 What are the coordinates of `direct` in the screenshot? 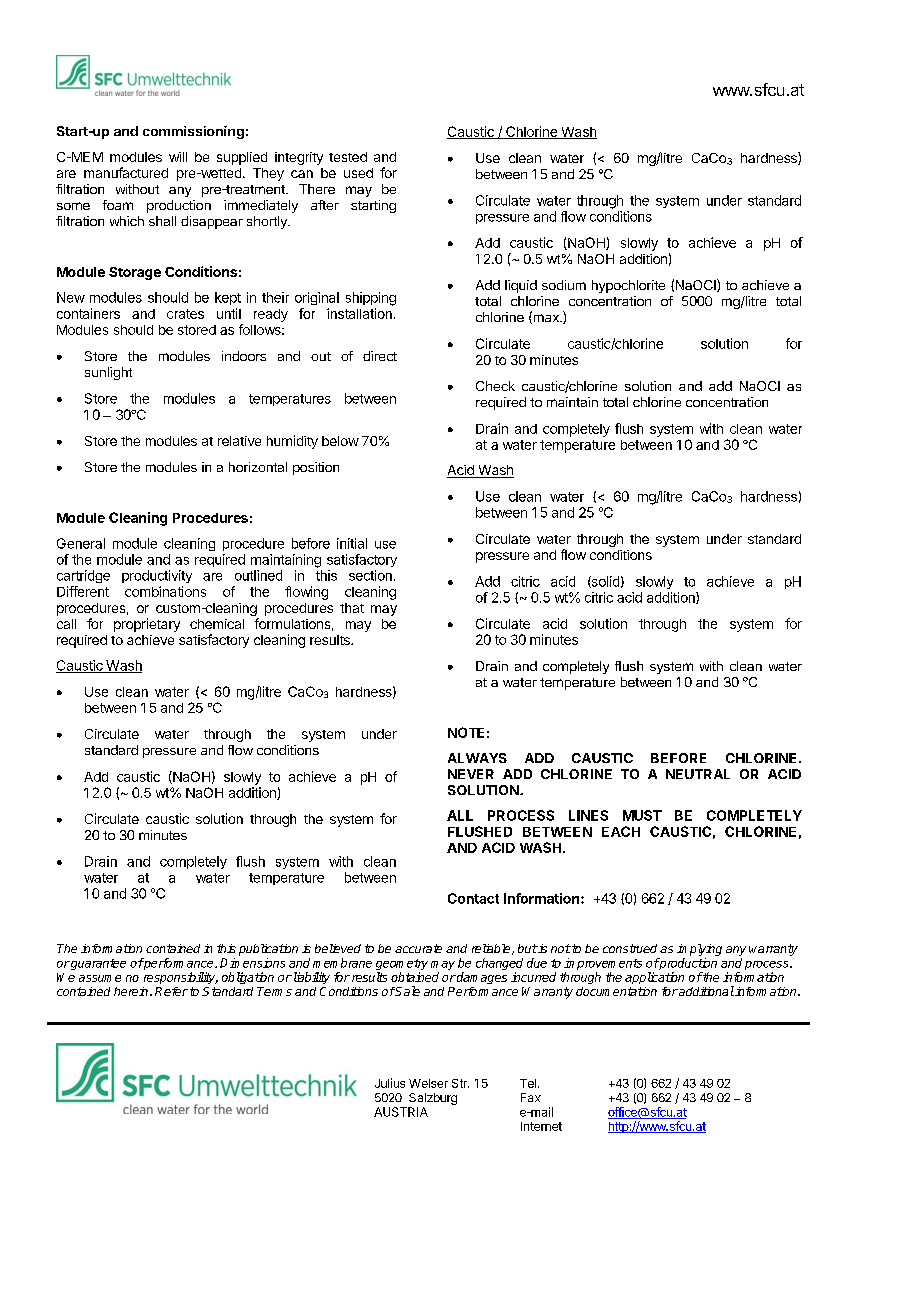 It's located at (380, 356).
